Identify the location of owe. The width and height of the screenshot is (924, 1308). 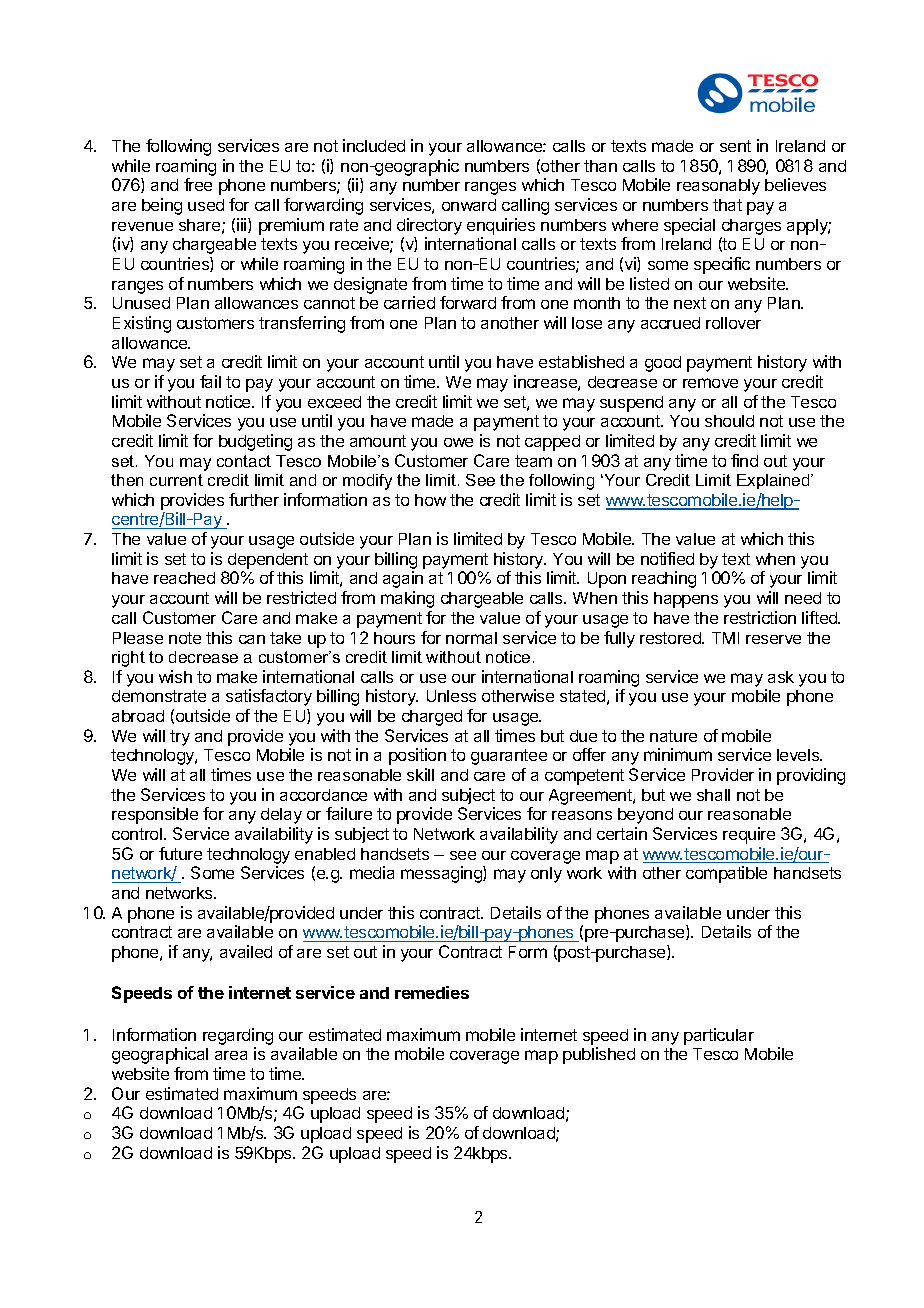
(458, 442).
